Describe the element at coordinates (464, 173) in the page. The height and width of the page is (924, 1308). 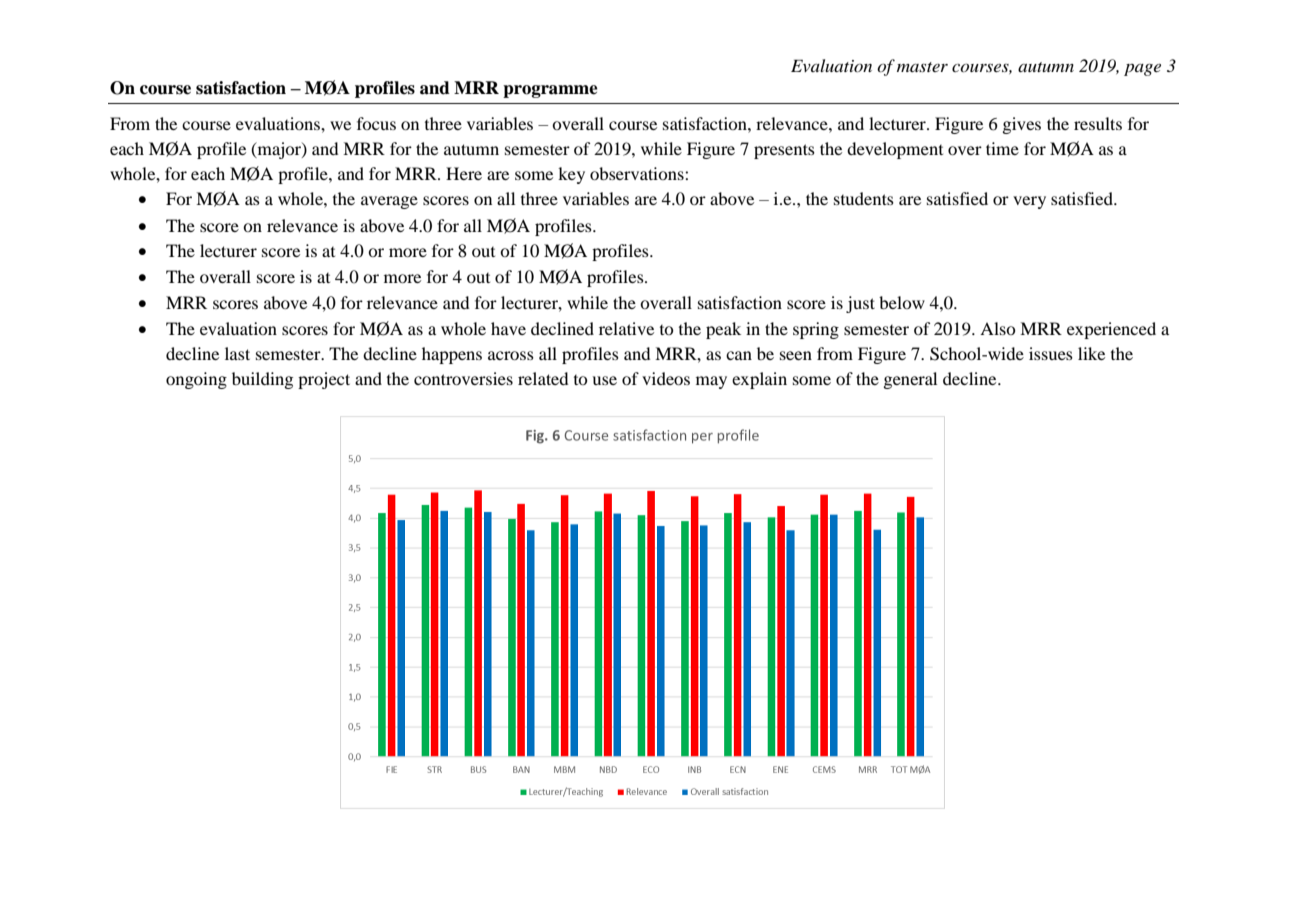
I see `Here` at that location.
